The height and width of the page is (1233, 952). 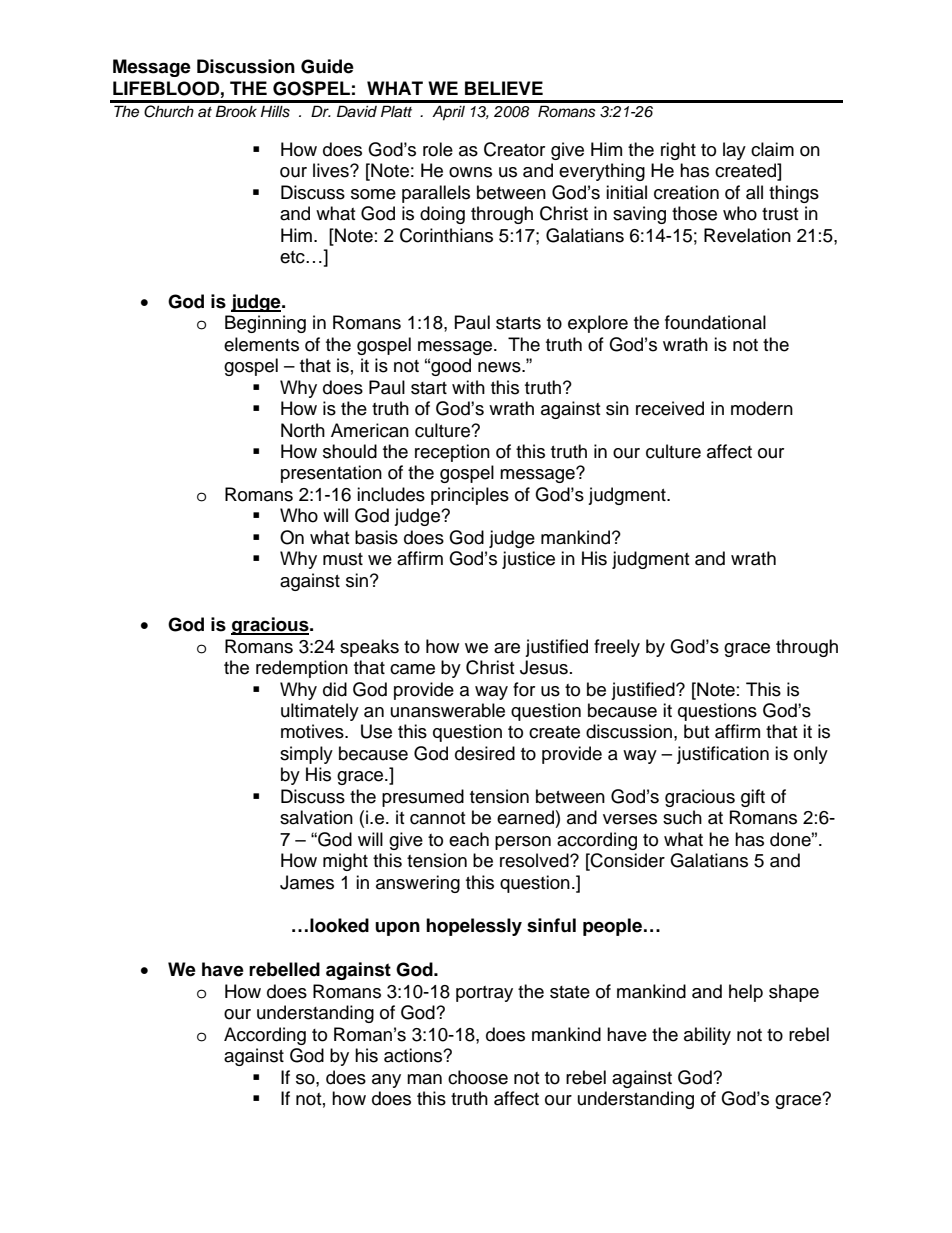 I want to click on gift, so click(x=753, y=798).
